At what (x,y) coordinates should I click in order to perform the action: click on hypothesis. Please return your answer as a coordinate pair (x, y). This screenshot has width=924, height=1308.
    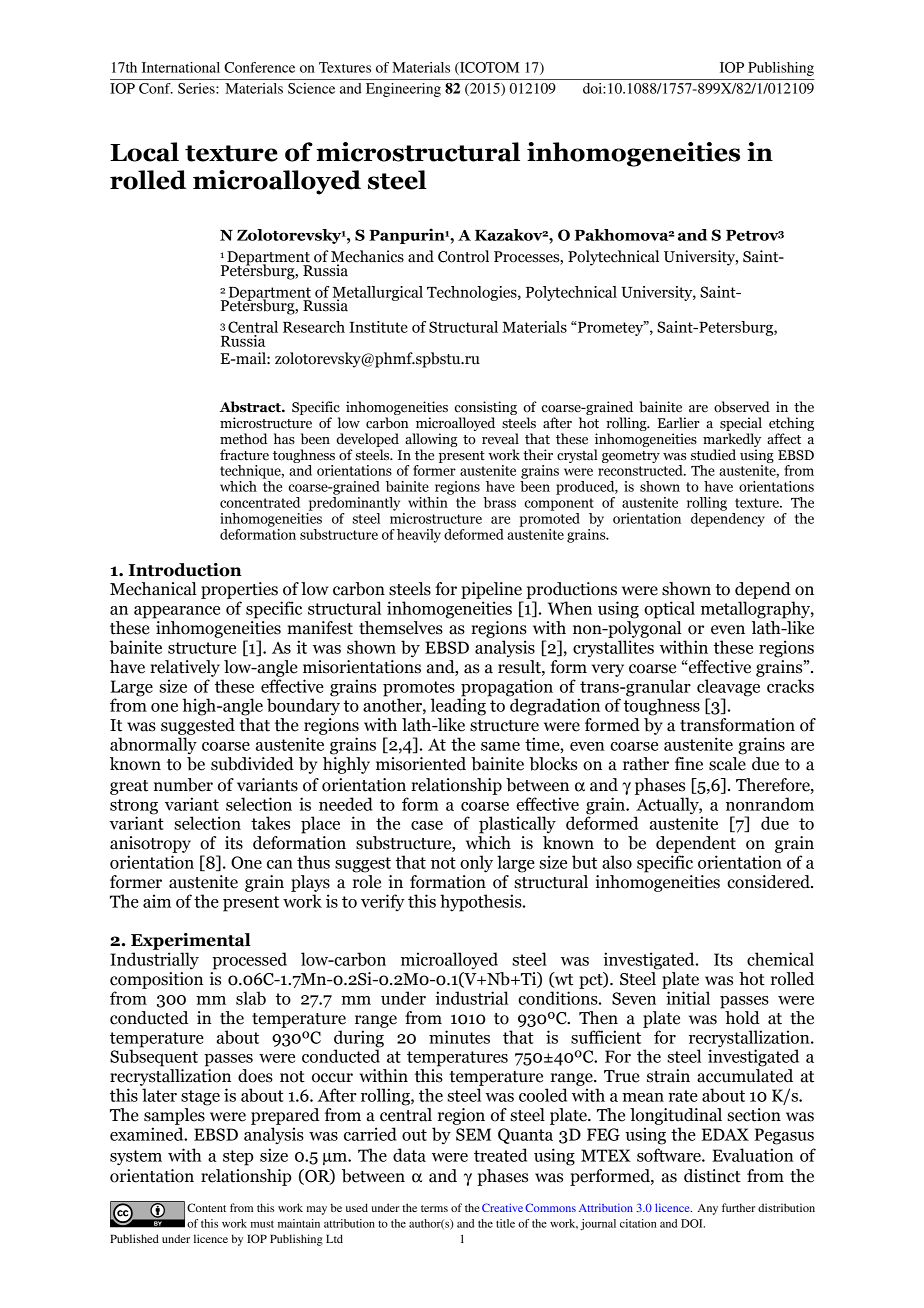
    Looking at the image, I should click on (482, 903).
